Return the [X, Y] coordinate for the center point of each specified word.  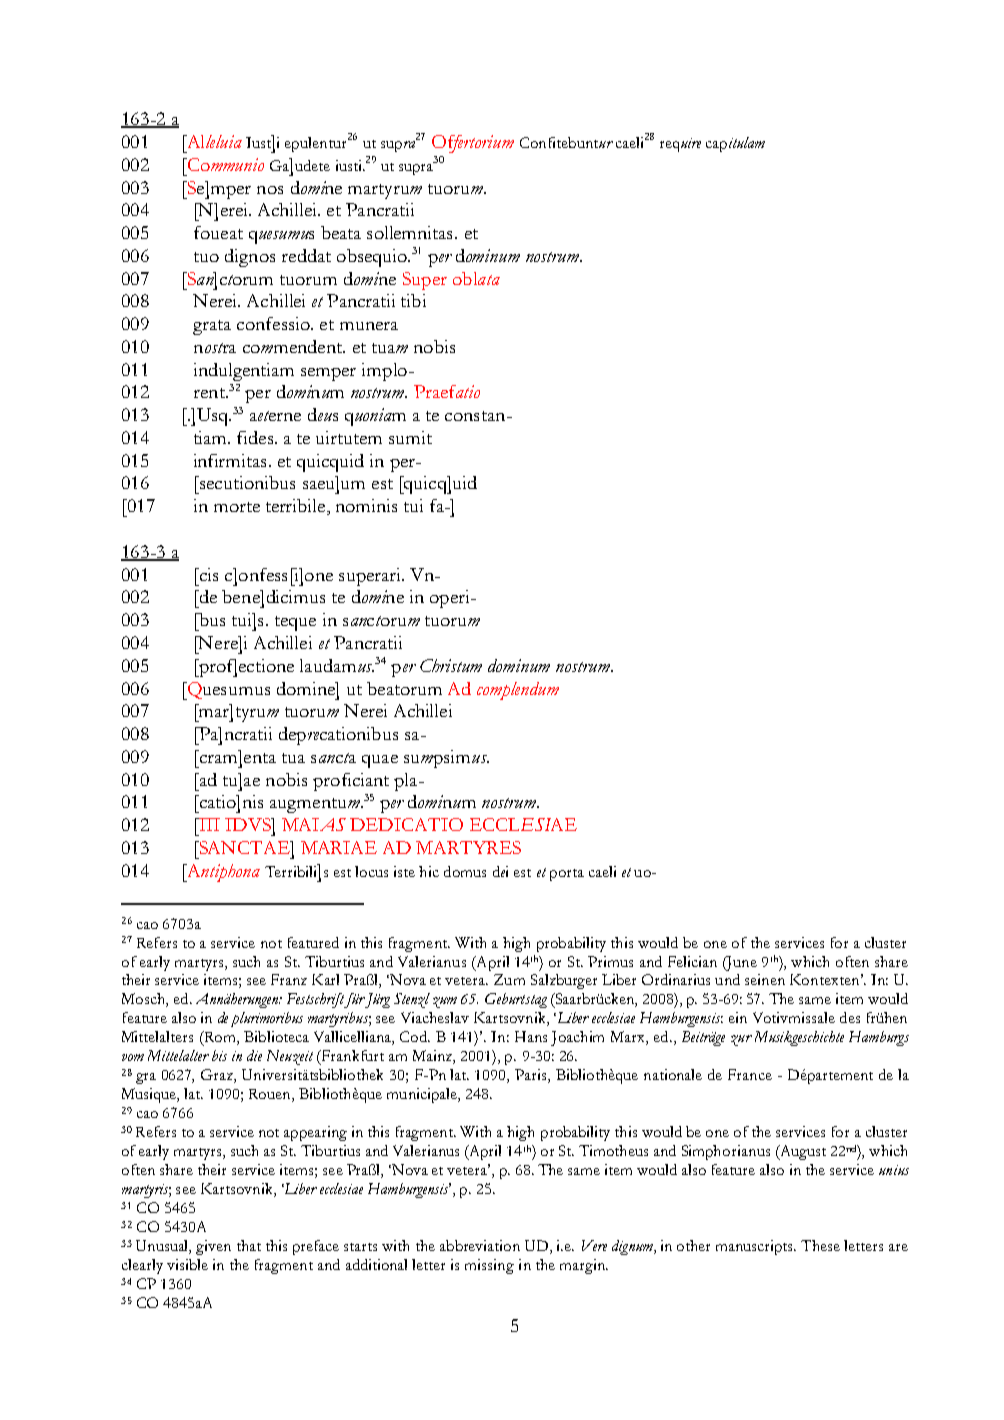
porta [567, 875]
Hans [531, 1036]
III [208, 824]
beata [341, 232]
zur [741, 1040]
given [213, 1247]
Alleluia [213, 141]
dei [500, 871]
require [680, 145]
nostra [215, 348]
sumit [410, 437]
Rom [220, 1038]
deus [323, 414]
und [727, 979]
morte [237, 507]
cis [207, 574]
